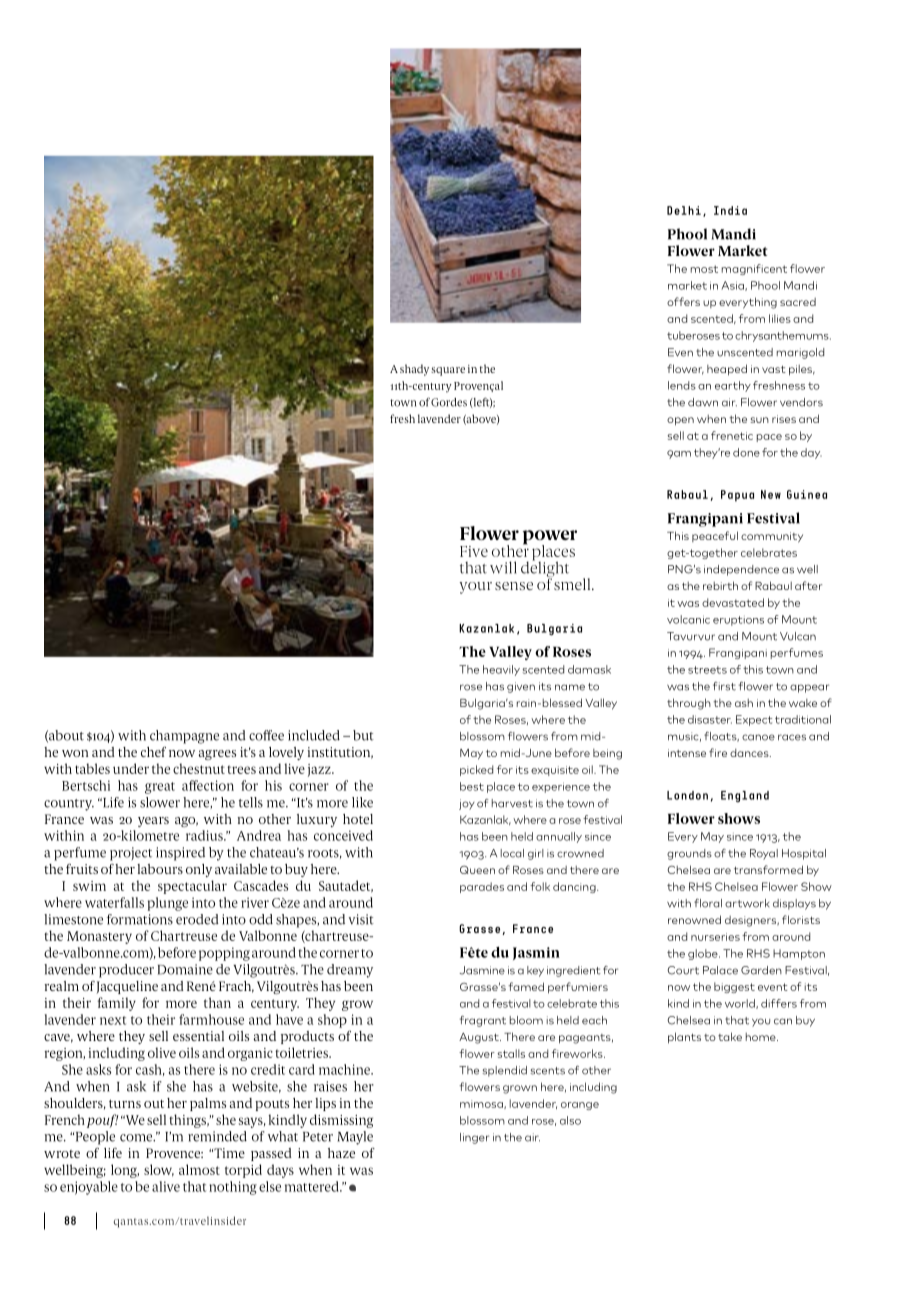 This screenshot has height=1308, width=924. Describe the element at coordinates (474, 1138) in the screenshot. I see `linger` at that location.
